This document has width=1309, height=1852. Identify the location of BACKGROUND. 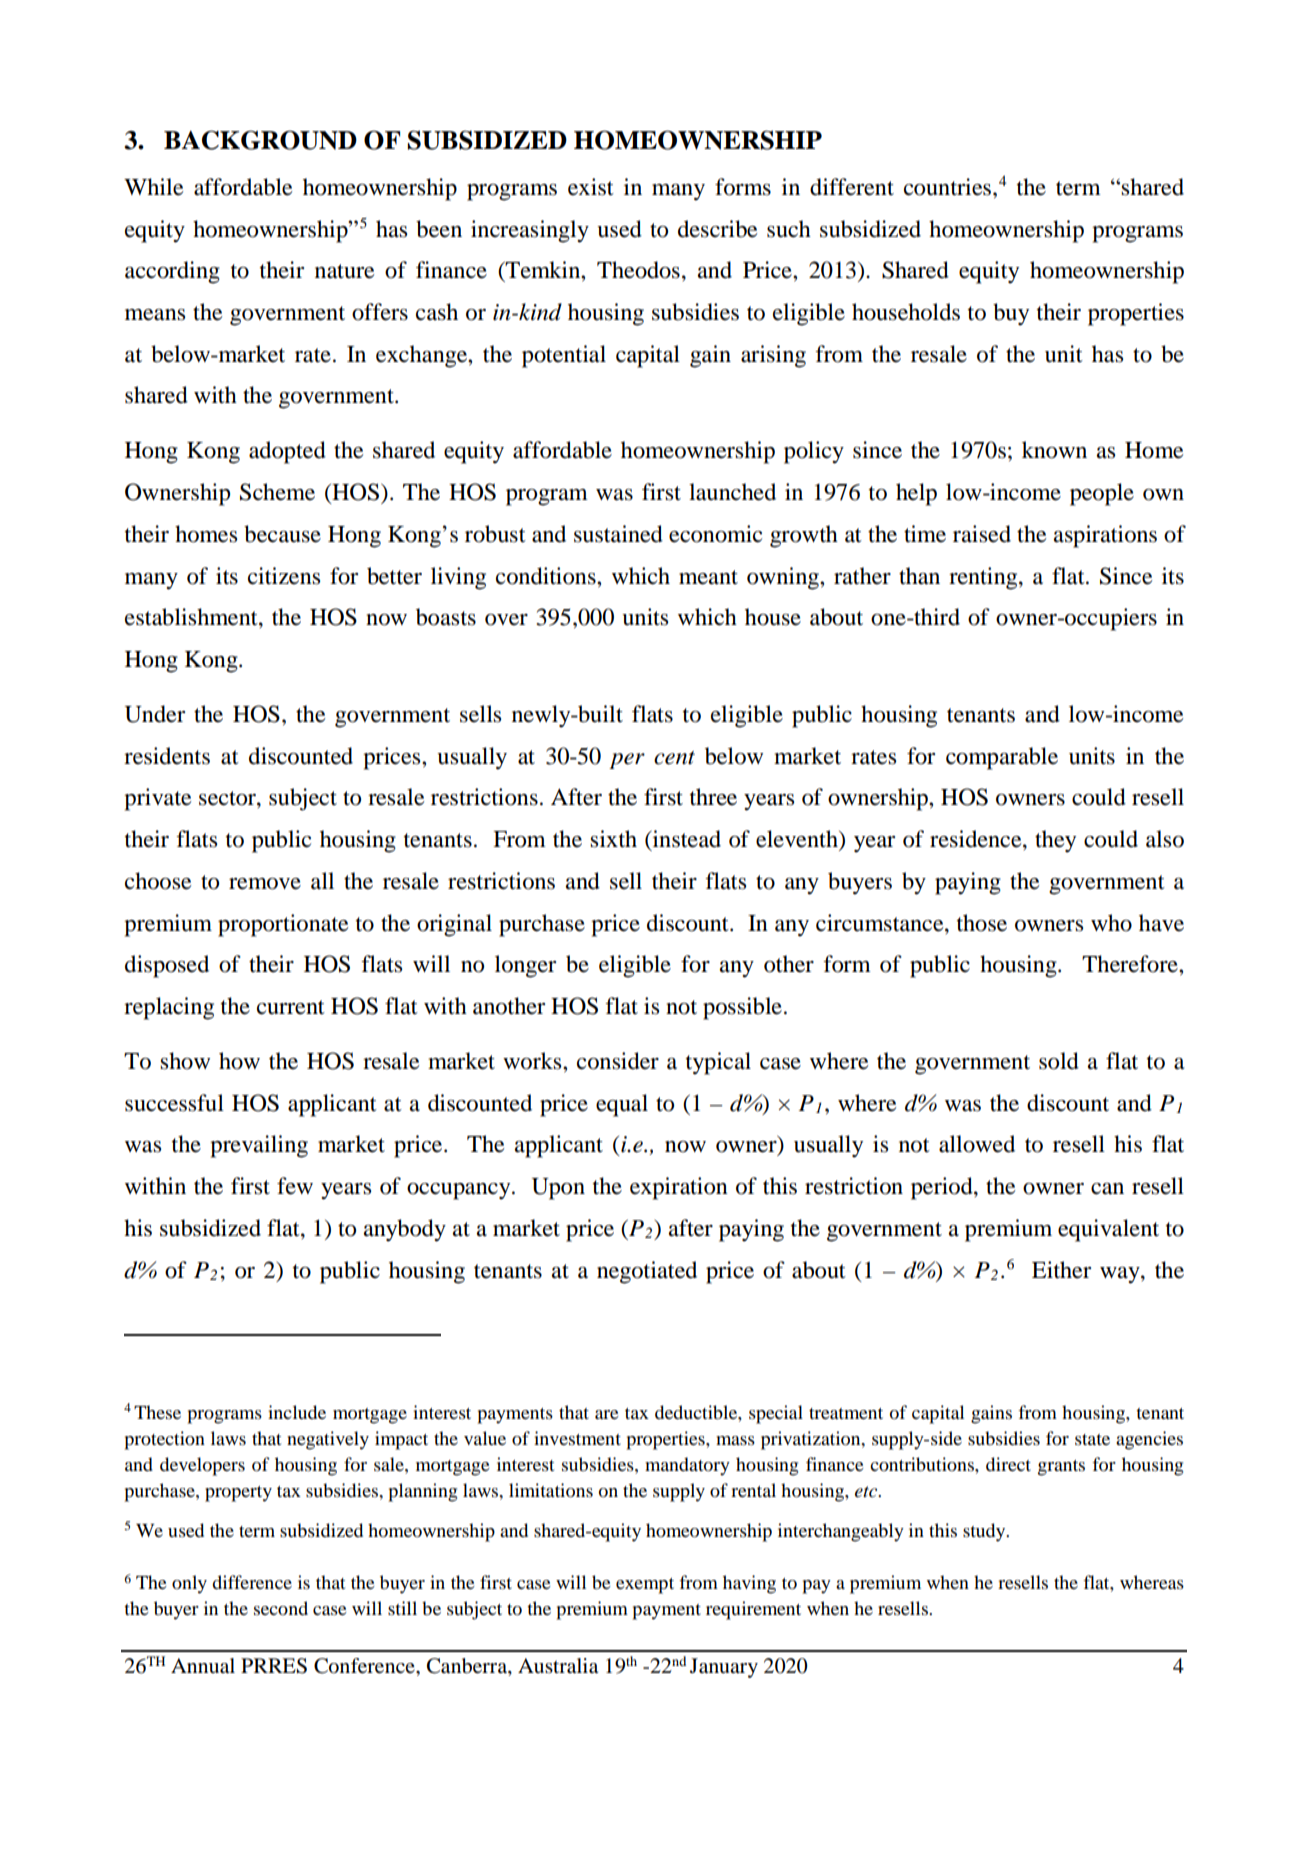
(260, 140).
